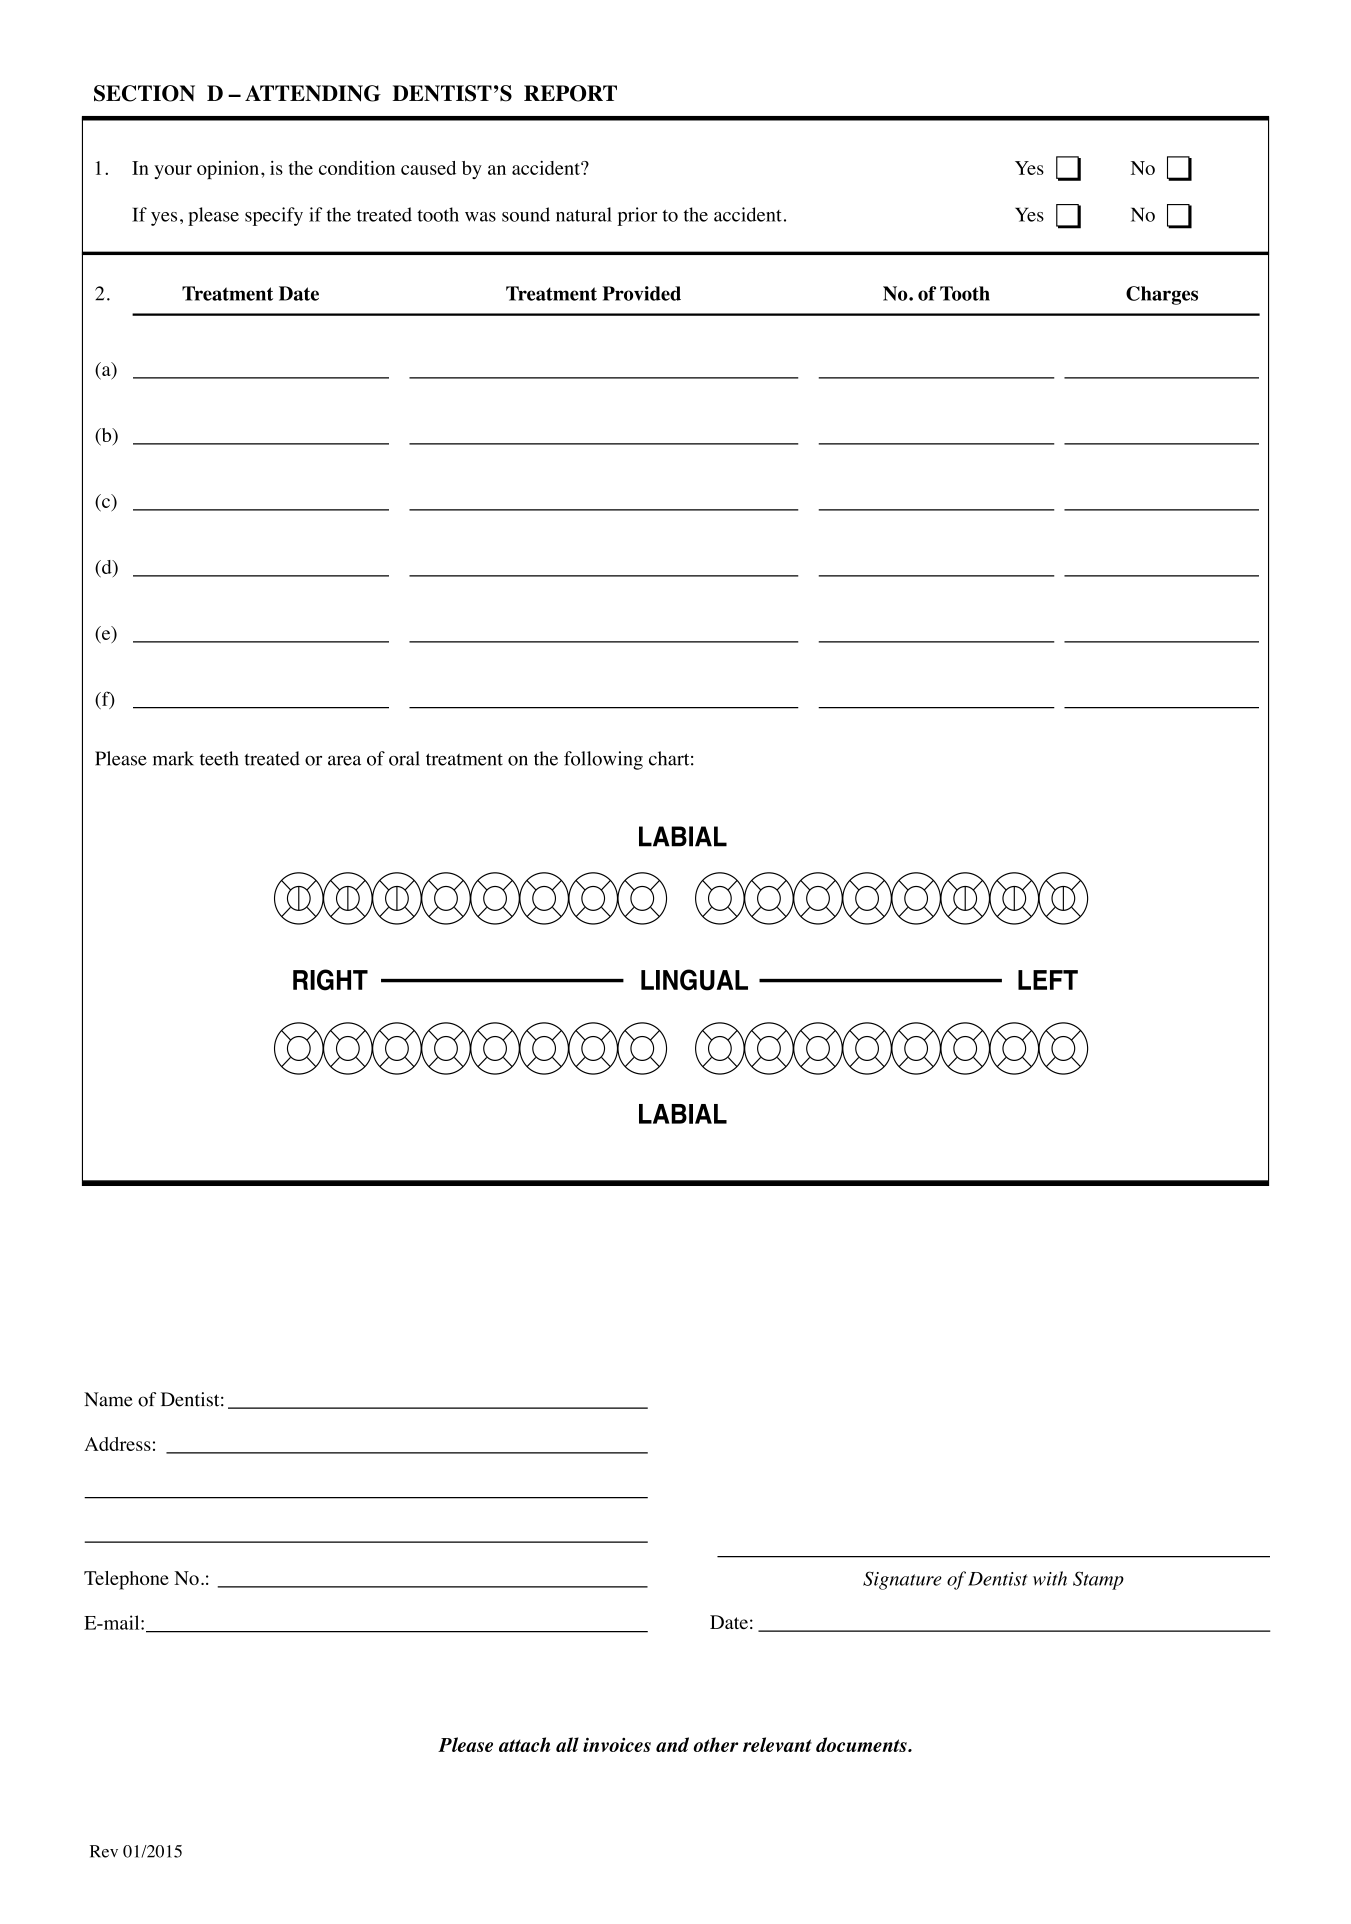 Image resolution: width=1351 pixels, height=1924 pixels. What do you see at coordinates (637, 216) in the screenshot?
I see `prior` at bounding box center [637, 216].
